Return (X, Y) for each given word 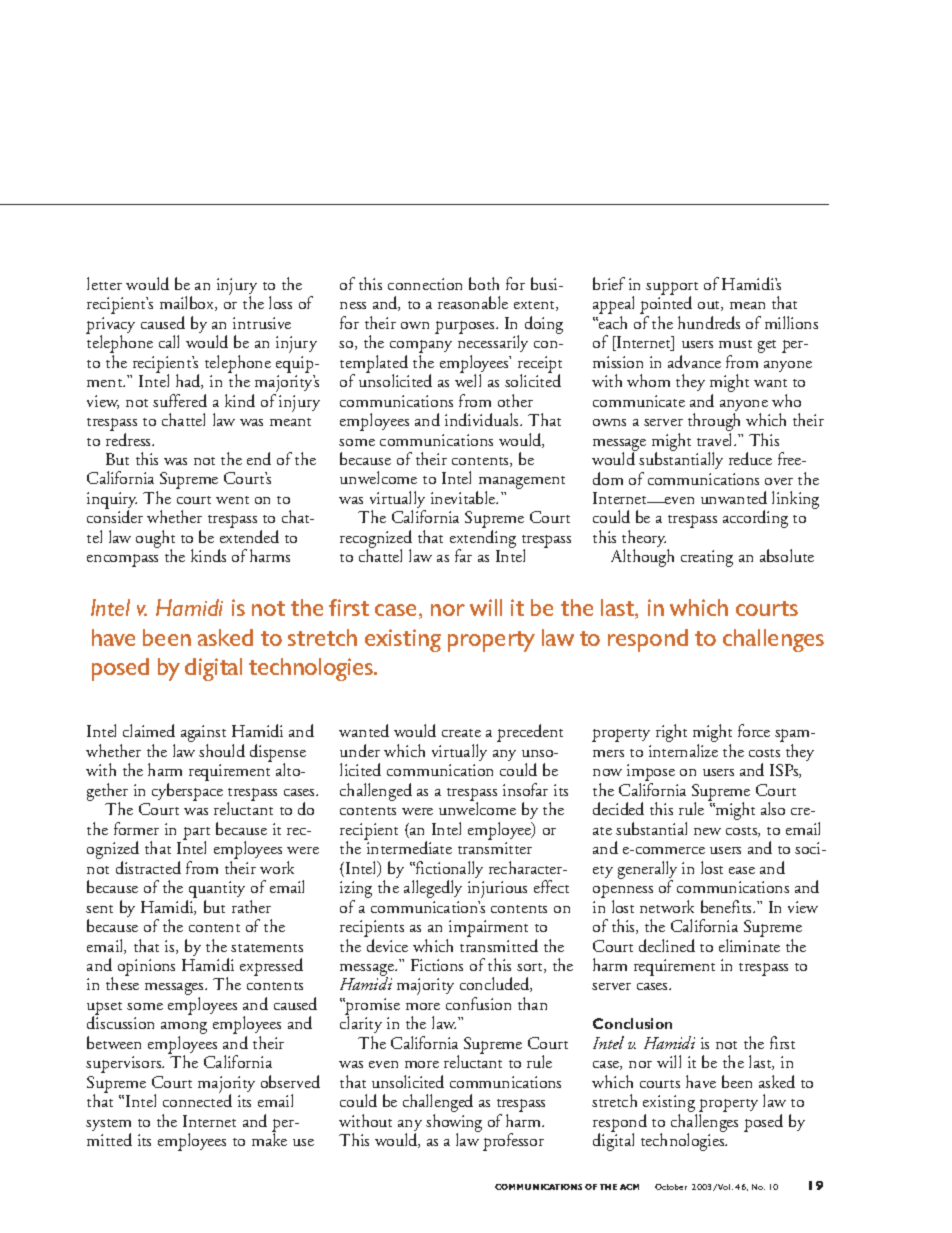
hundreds (709, 322)
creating (707, 558)
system (108, 1126)
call (169, 341)
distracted (148, 867)
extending (483, 540)
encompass (122, 560)
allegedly (433, 889)
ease (742, 870)
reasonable (473, 302)
